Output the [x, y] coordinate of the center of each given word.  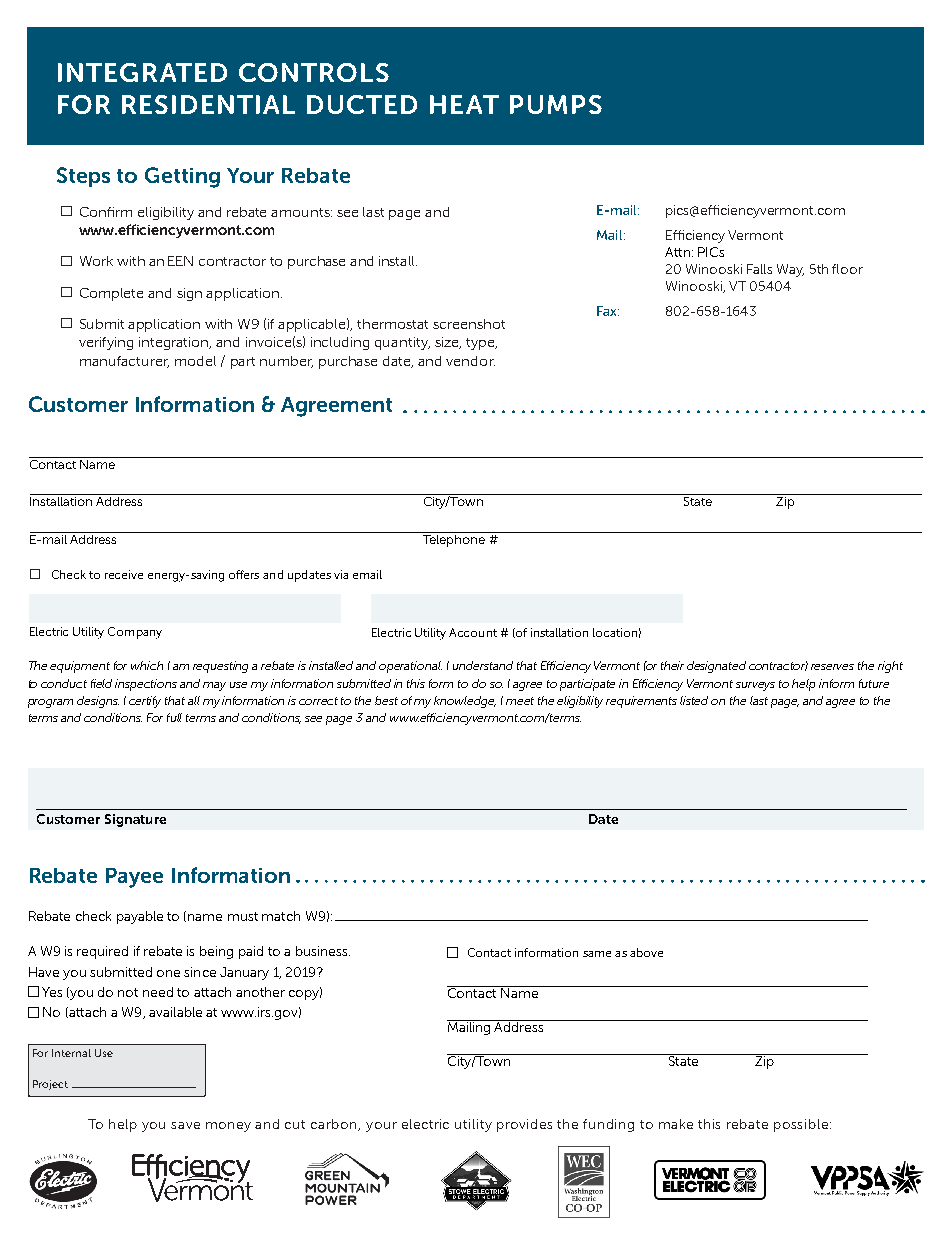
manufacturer [124, 362]
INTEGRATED [142, 72]
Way [790, 270]
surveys [755, 686]
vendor [470, 361]
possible [802, 1125]
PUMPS [556, 104]
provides [524, 1125]
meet [520, 701]
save [185, 1125]
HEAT [464, 104]
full [174, 717]
